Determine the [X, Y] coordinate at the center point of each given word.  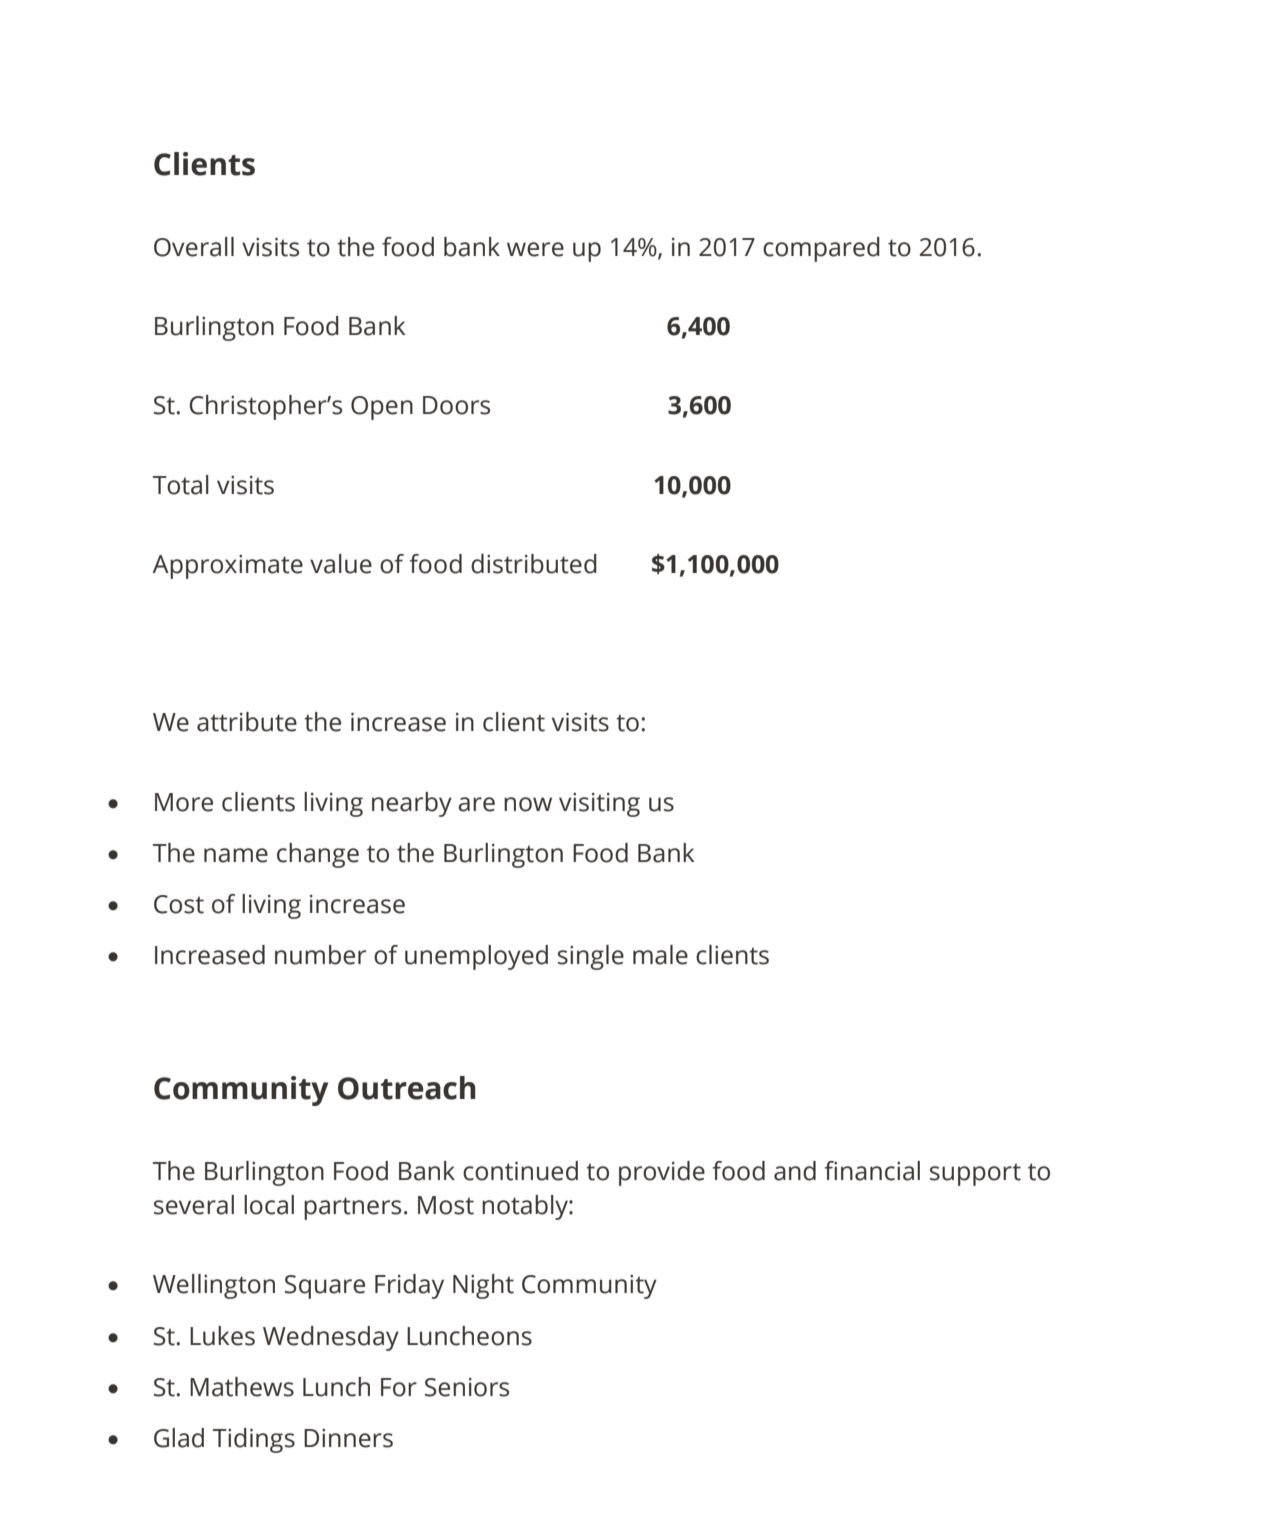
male [660, 955]
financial [872, 1171]
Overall [194, 247]
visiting [599, 805]
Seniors [467, 1387]
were [535, 249]
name [236, 855]
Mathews [242, 1387]
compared [821, 249]
